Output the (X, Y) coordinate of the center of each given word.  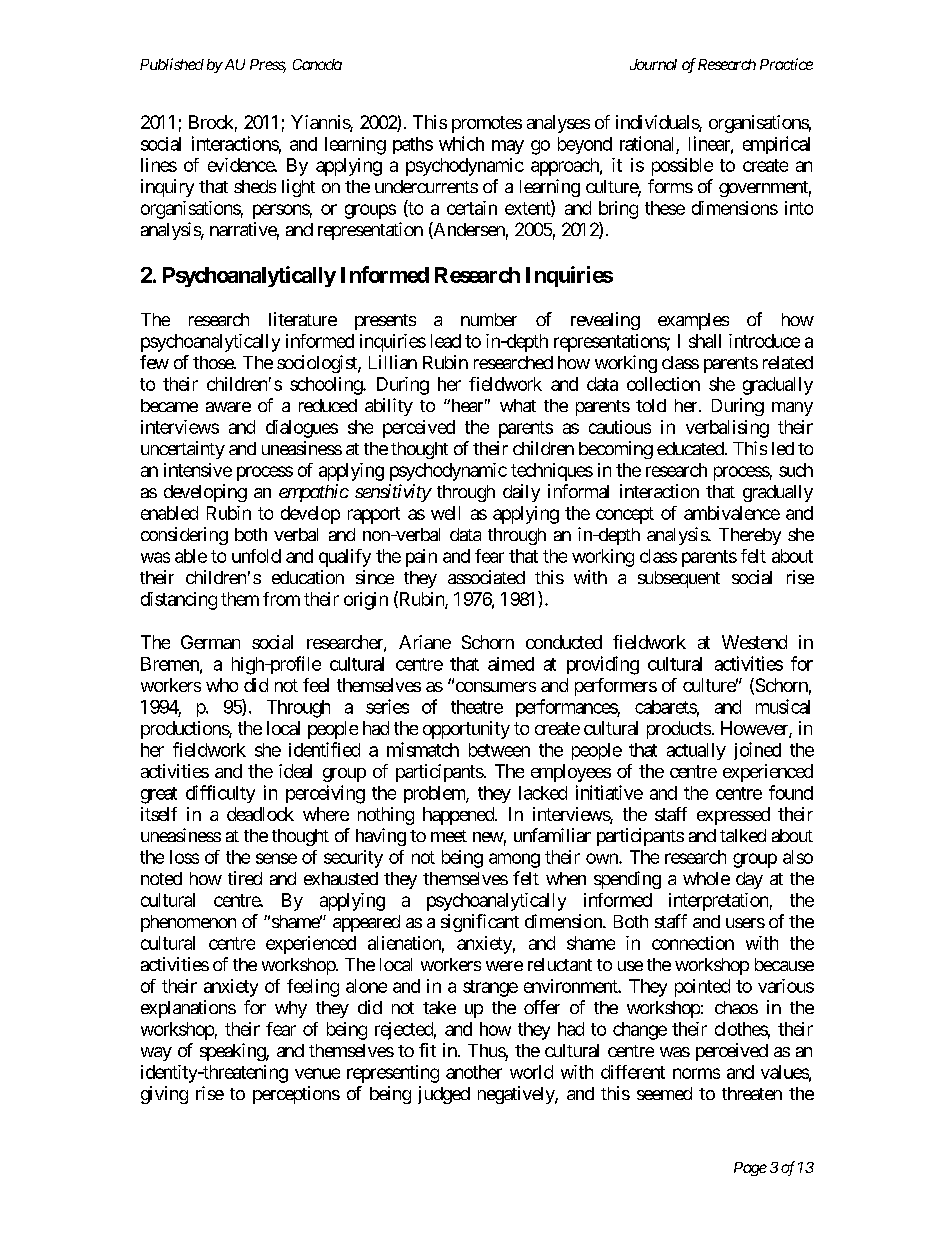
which (461, 143)
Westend (754, 642)
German (210, 642)
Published (172, 64)
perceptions (296, 1095)
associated (486, 577)
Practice (786, 64)
